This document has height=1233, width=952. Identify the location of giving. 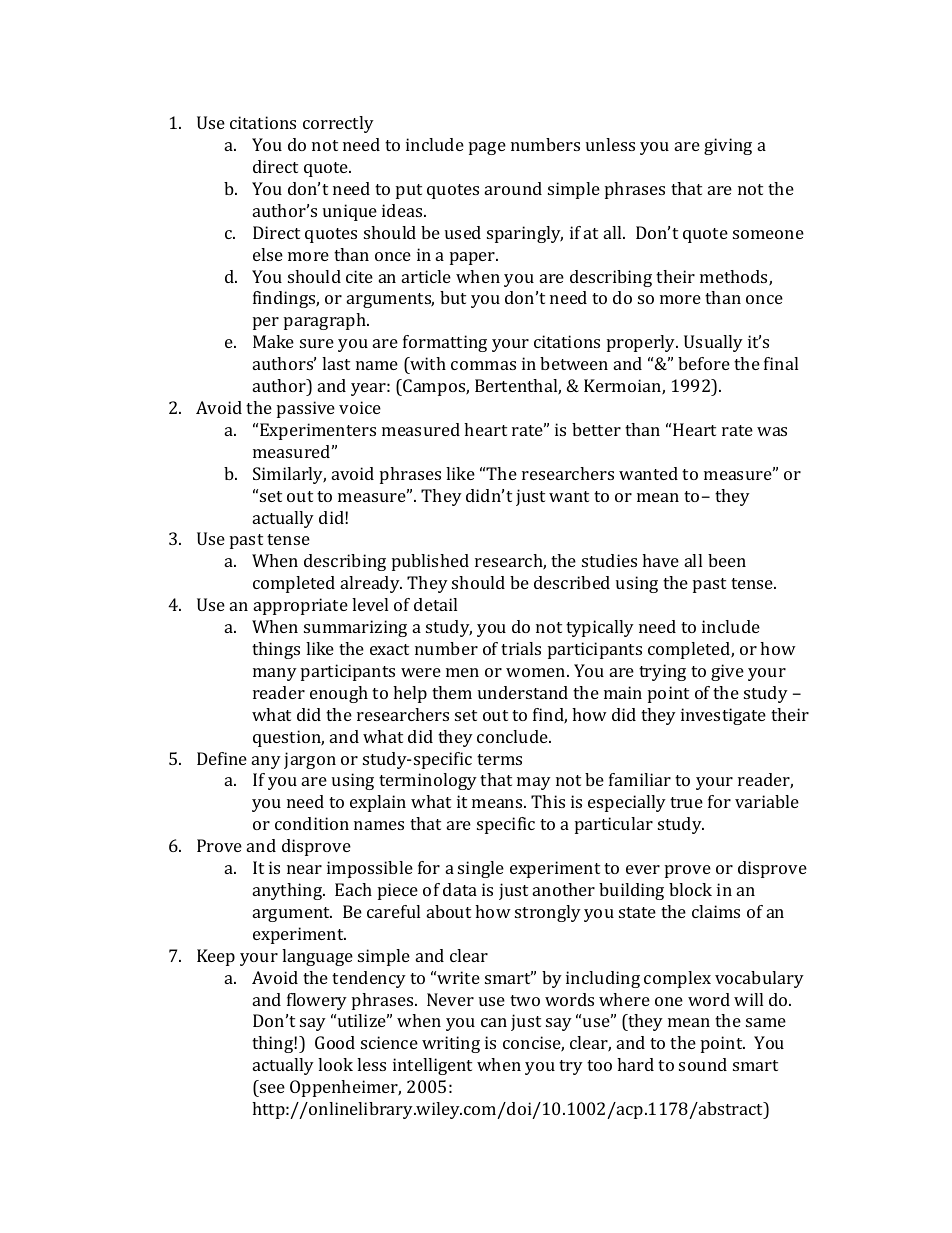
(728, 146).
